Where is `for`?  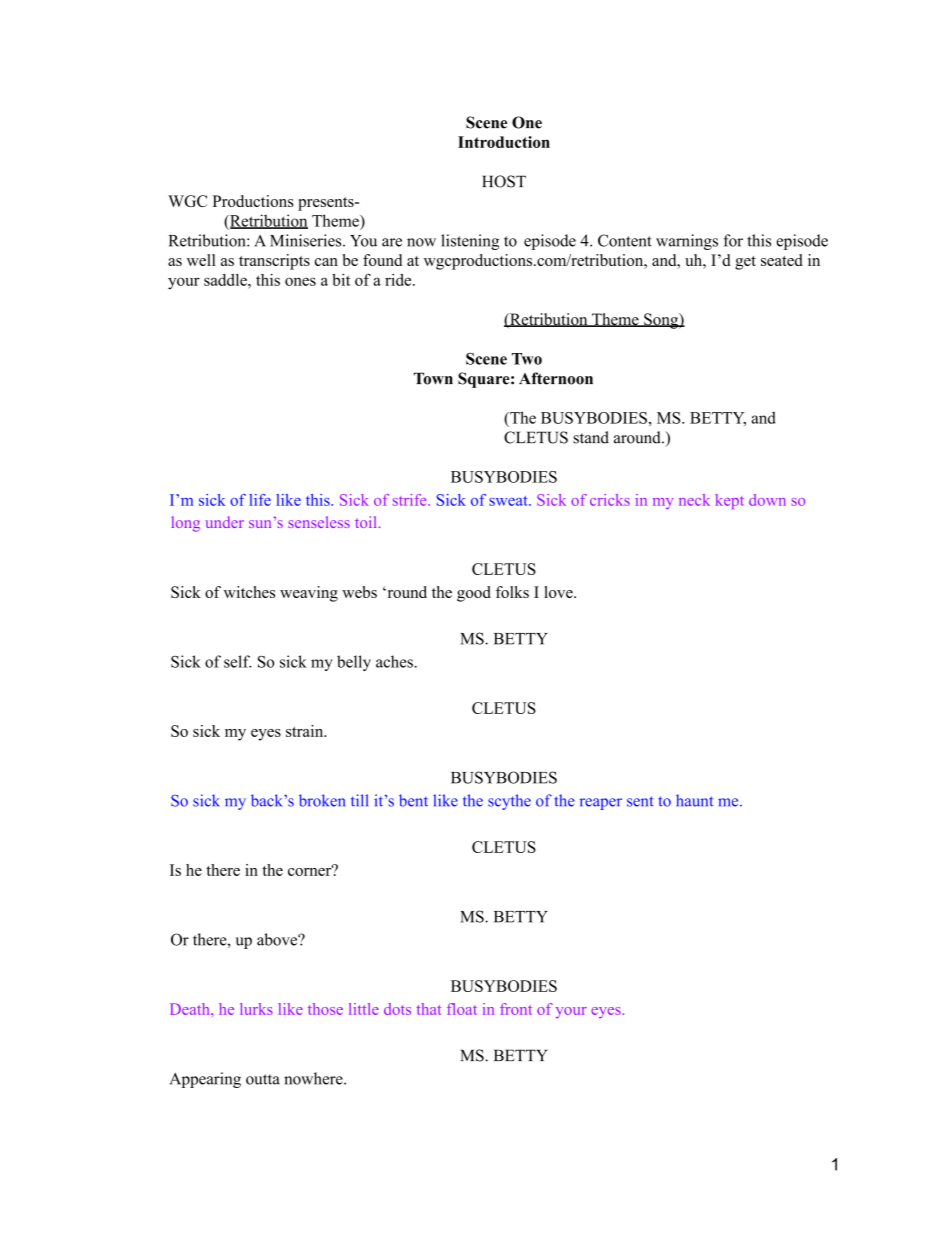
for is located at coordinates (733, 240).
